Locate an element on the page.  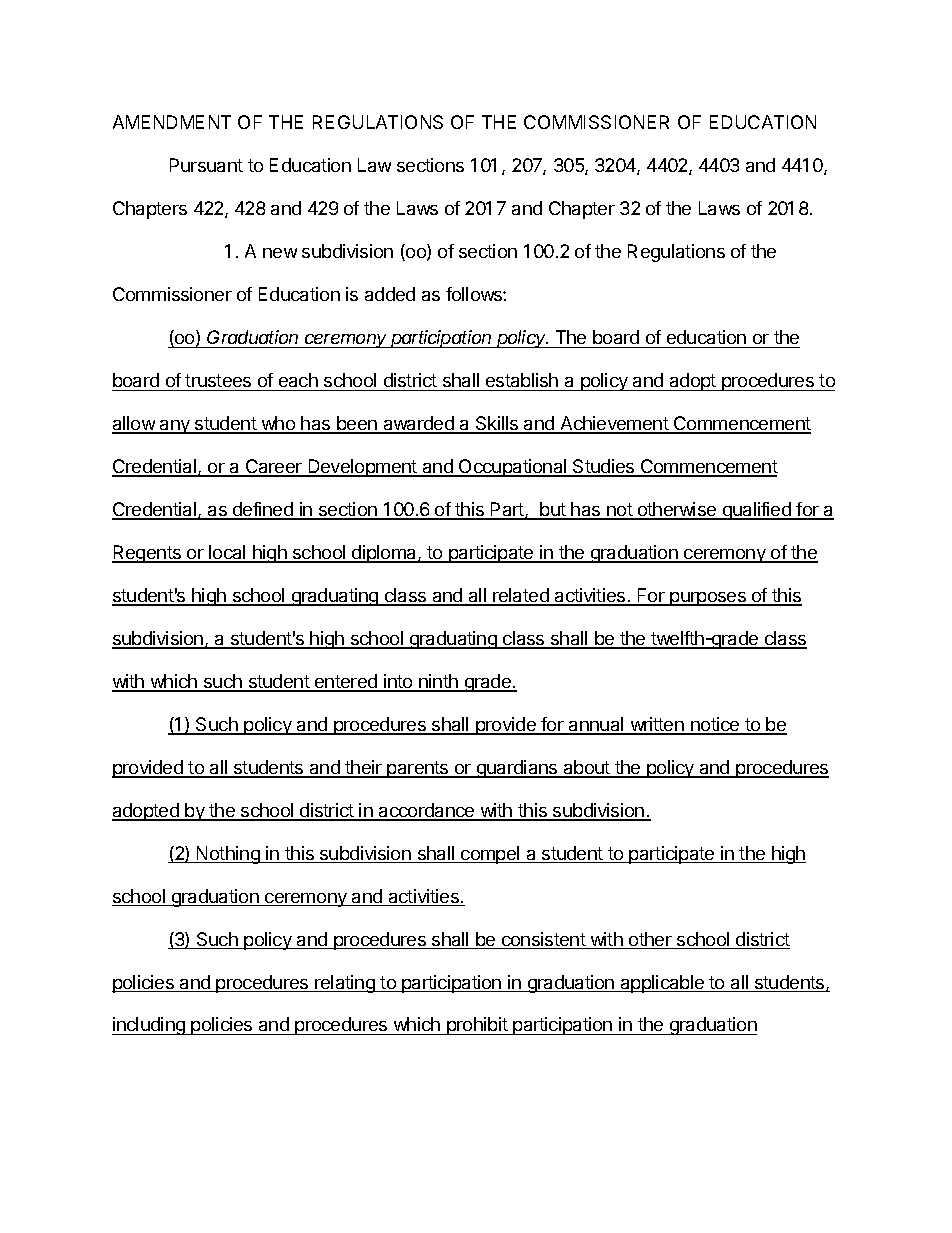
applicable is located at coordinates (662, 984).
